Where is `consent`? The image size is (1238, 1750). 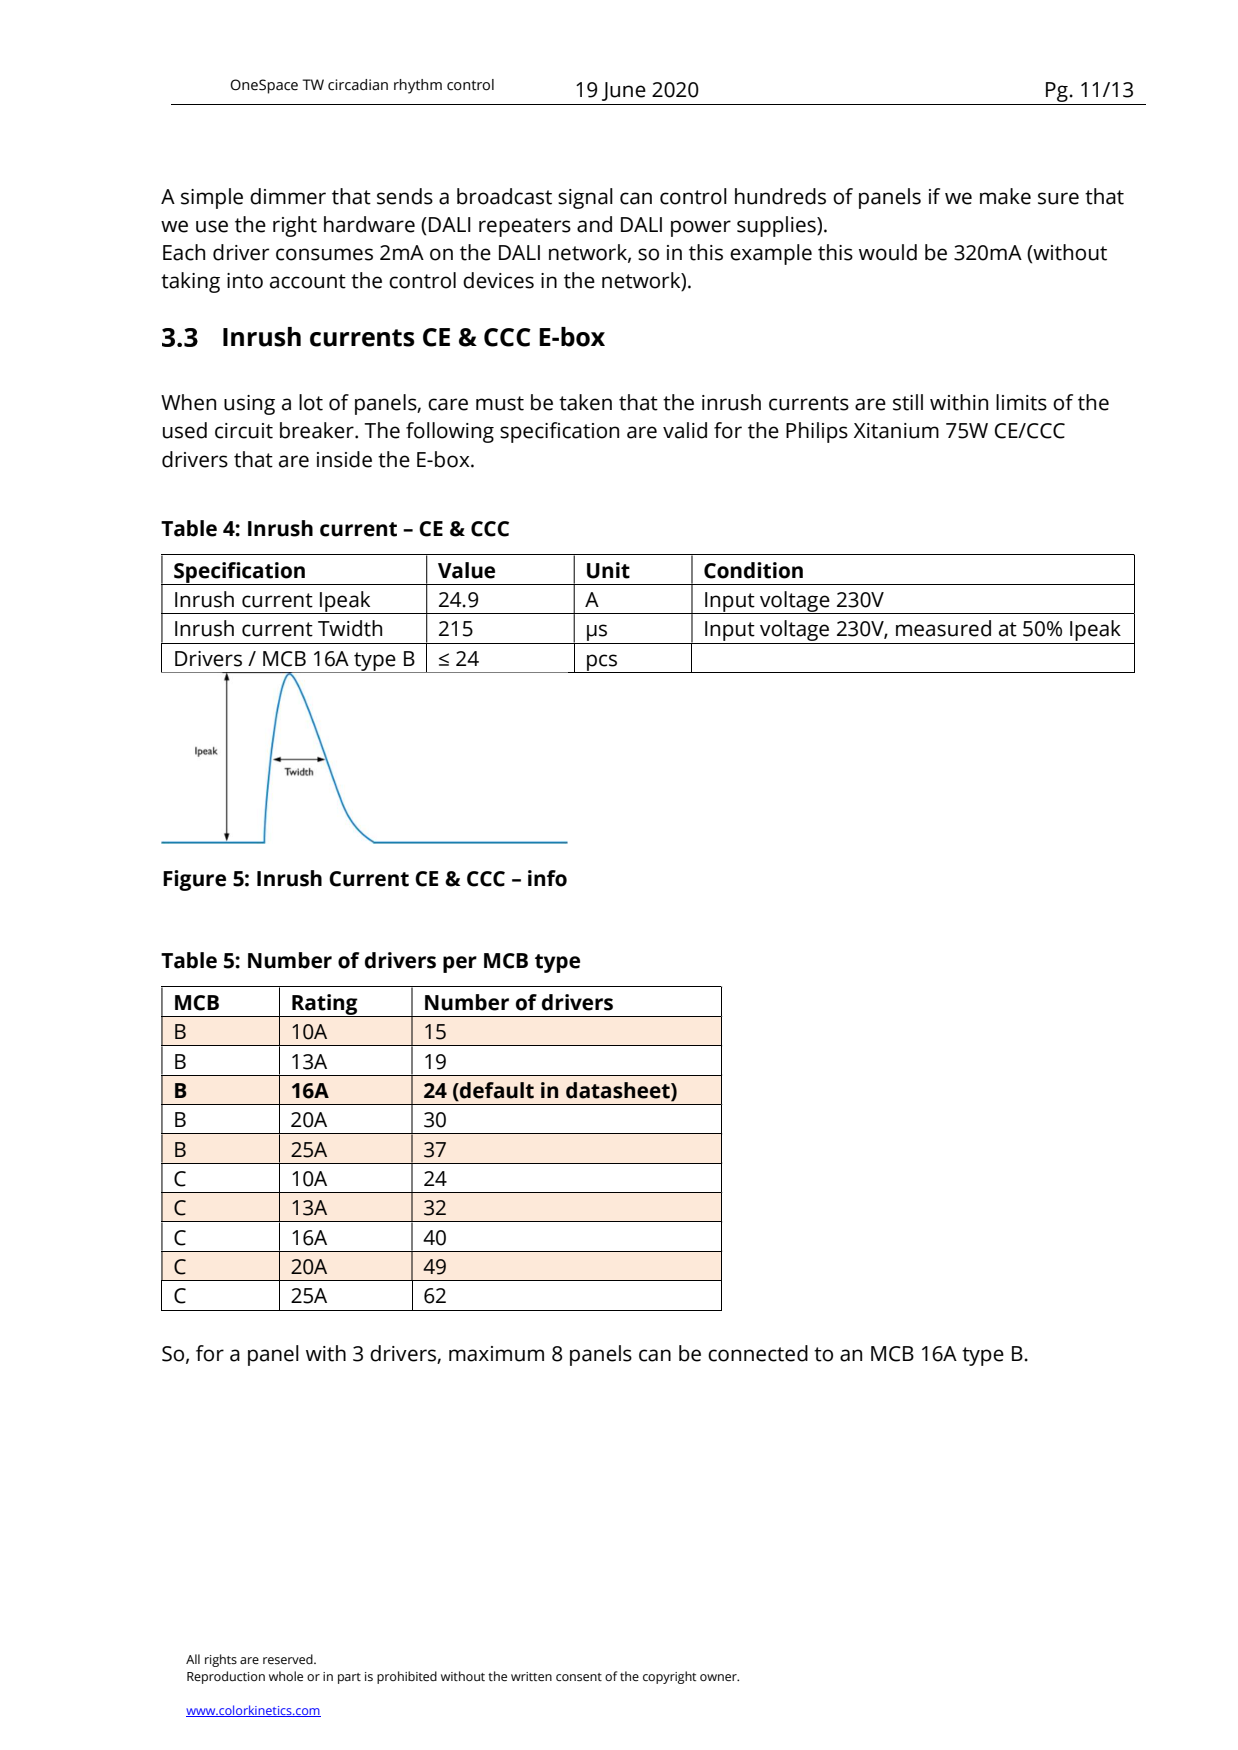 consent is located at coordinates (579, 1677).
